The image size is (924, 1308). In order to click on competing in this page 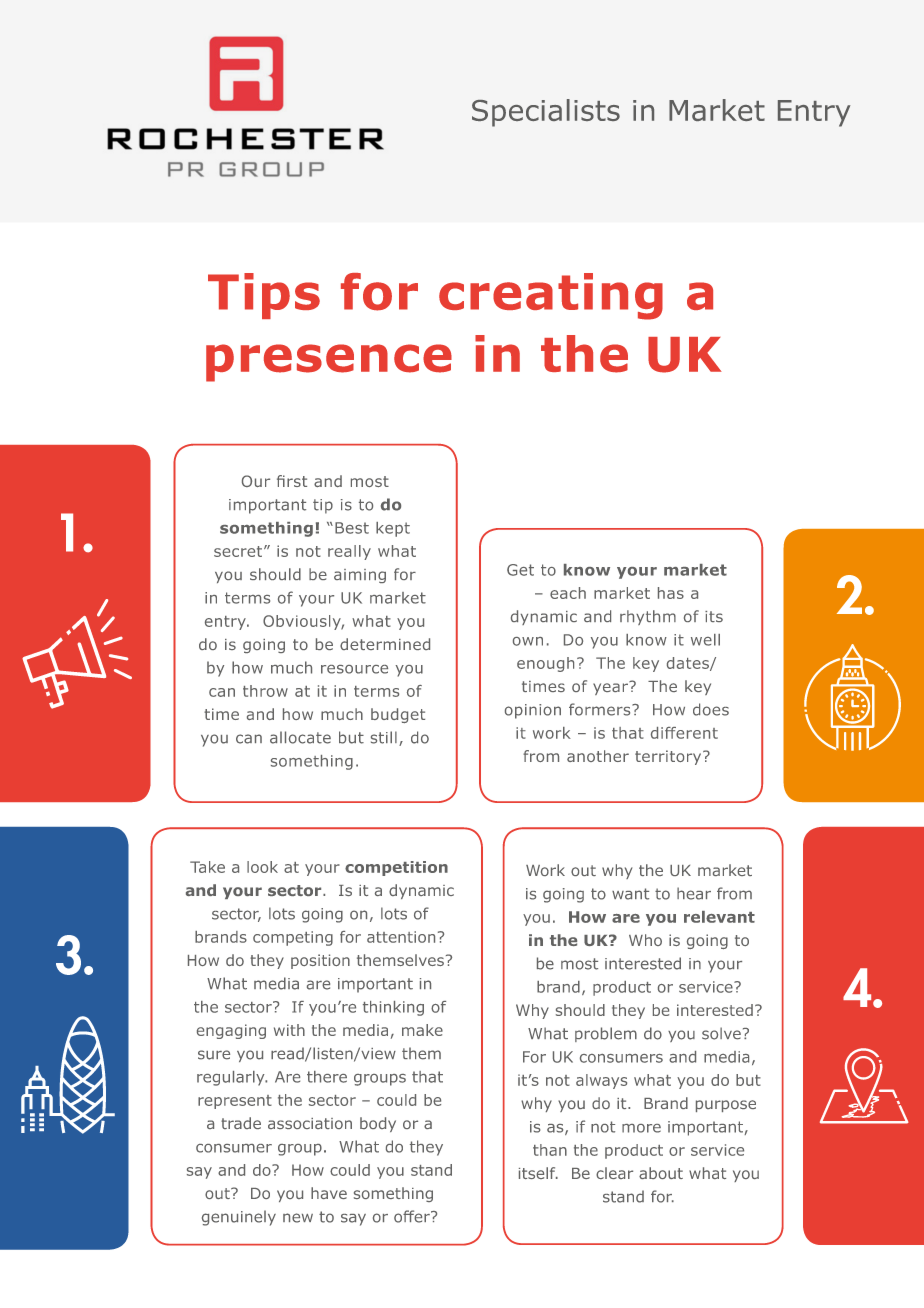, I will do `click(293, 938)`.
